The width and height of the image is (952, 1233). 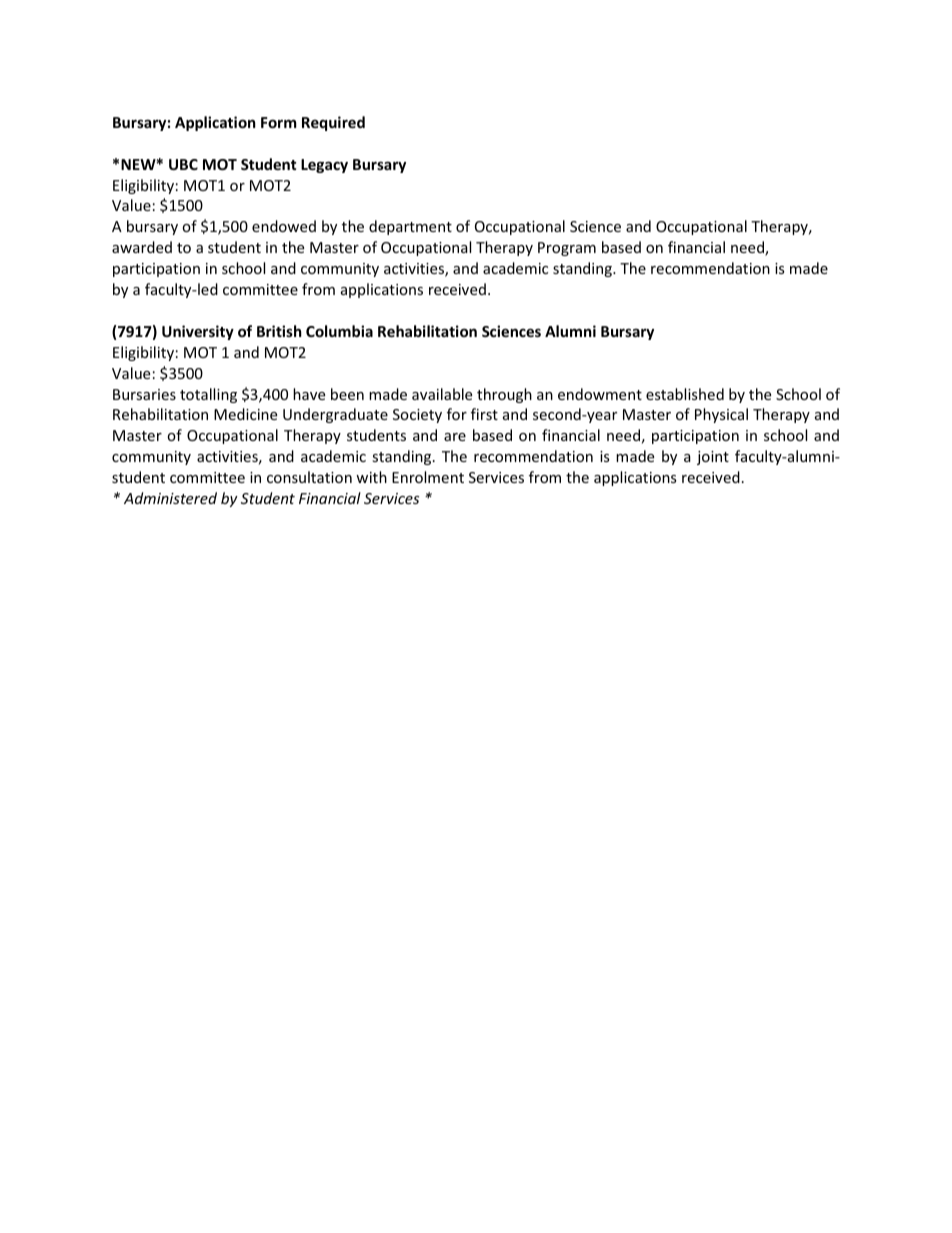 I want to click on Administered, so click(x=170, y=498).
